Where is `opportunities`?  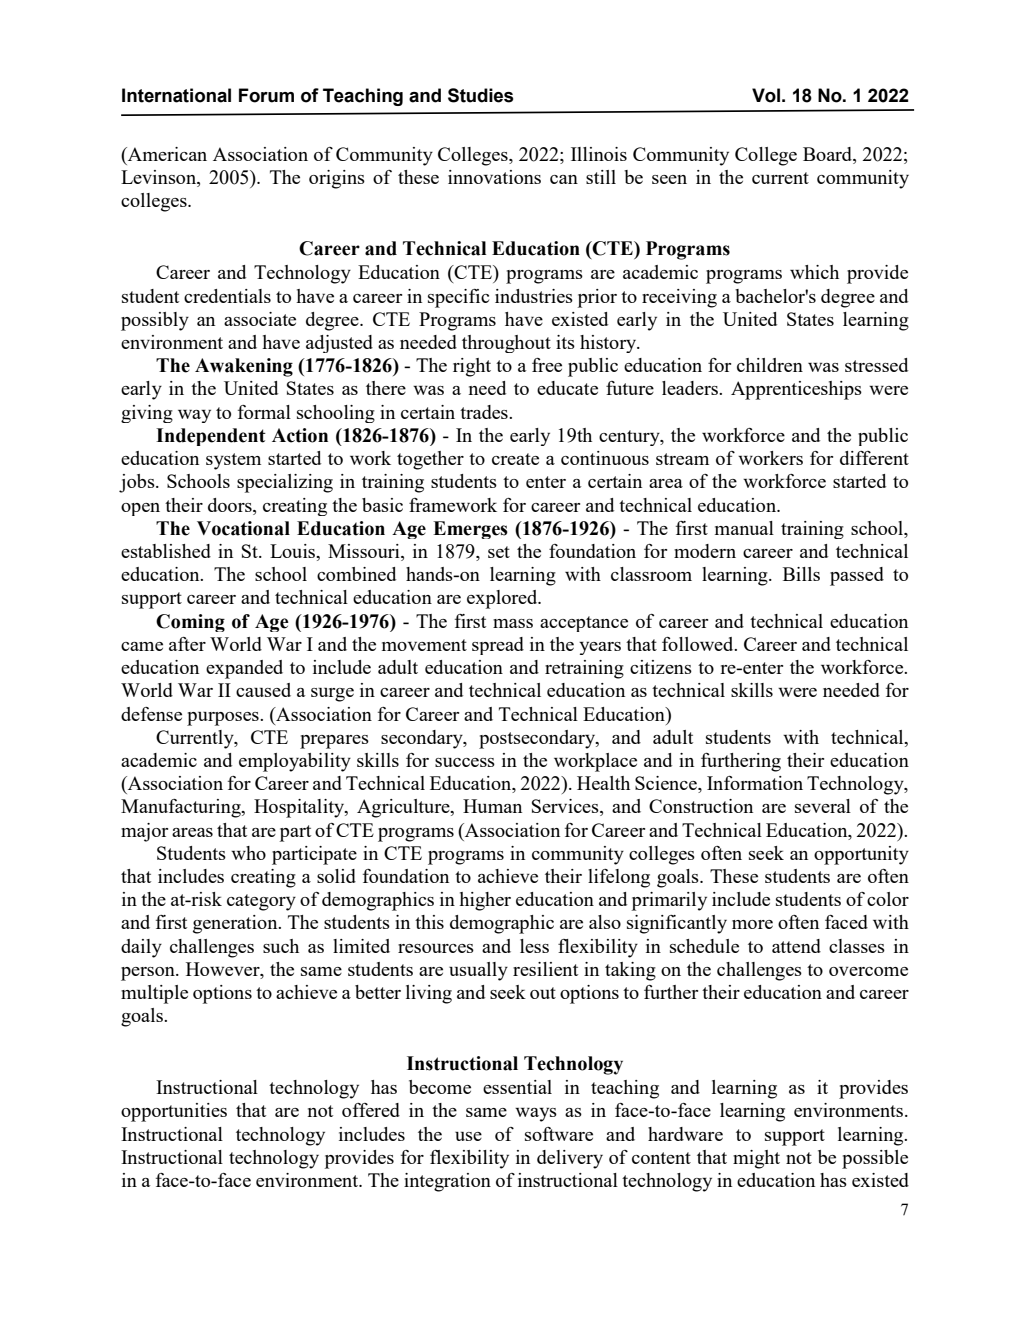
opportunities is located at coordinates (174, 1112).
